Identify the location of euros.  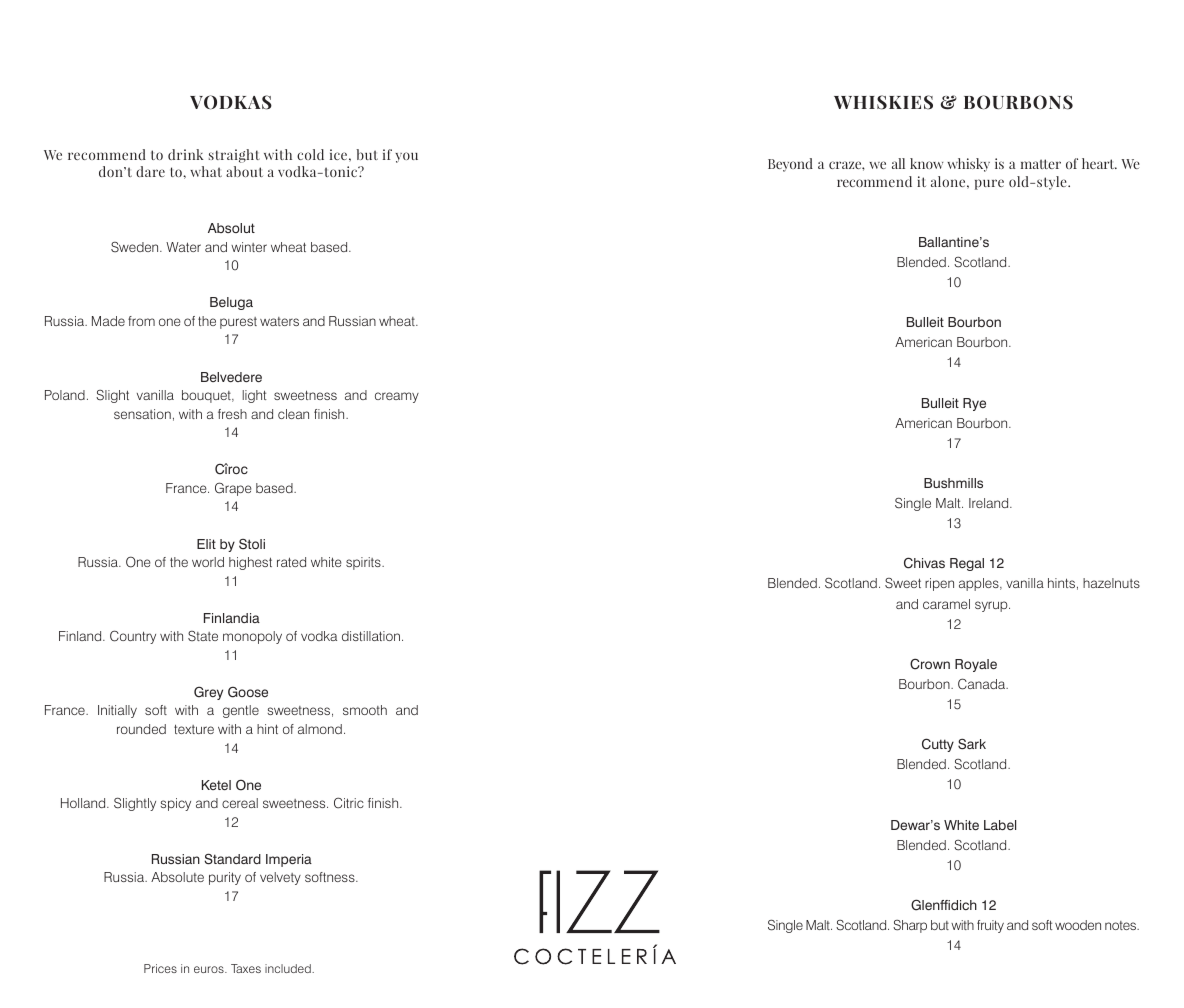
(210, 969).
